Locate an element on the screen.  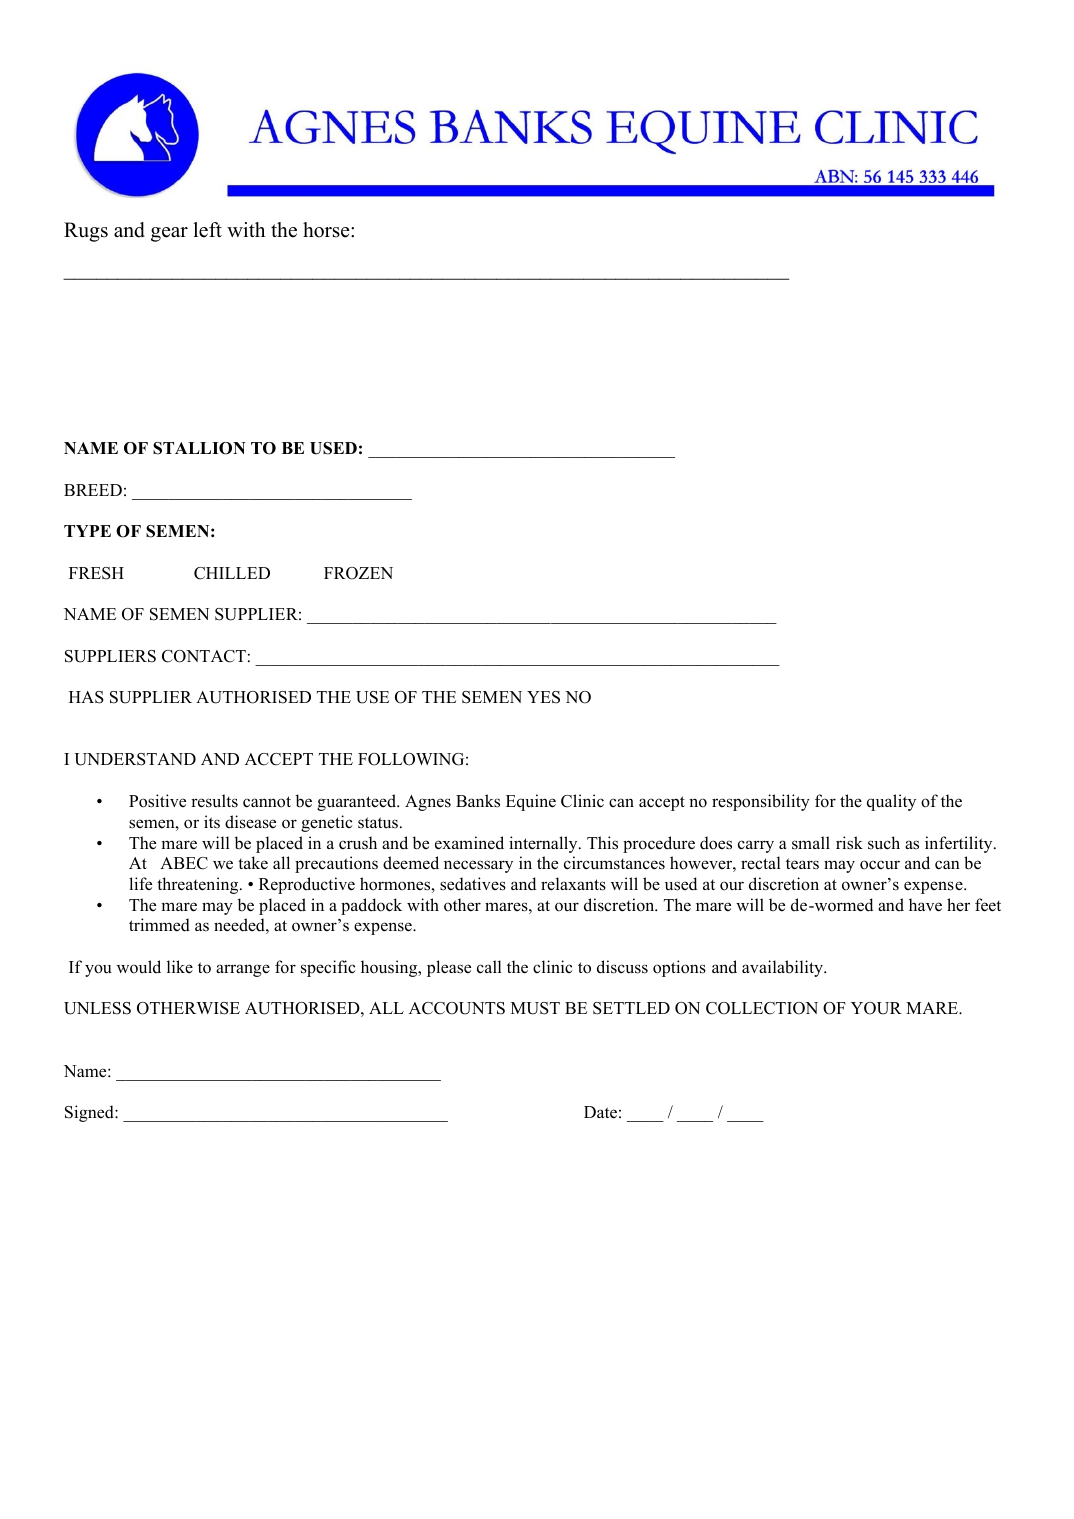
Date is located at coordinates (600, 1112).
